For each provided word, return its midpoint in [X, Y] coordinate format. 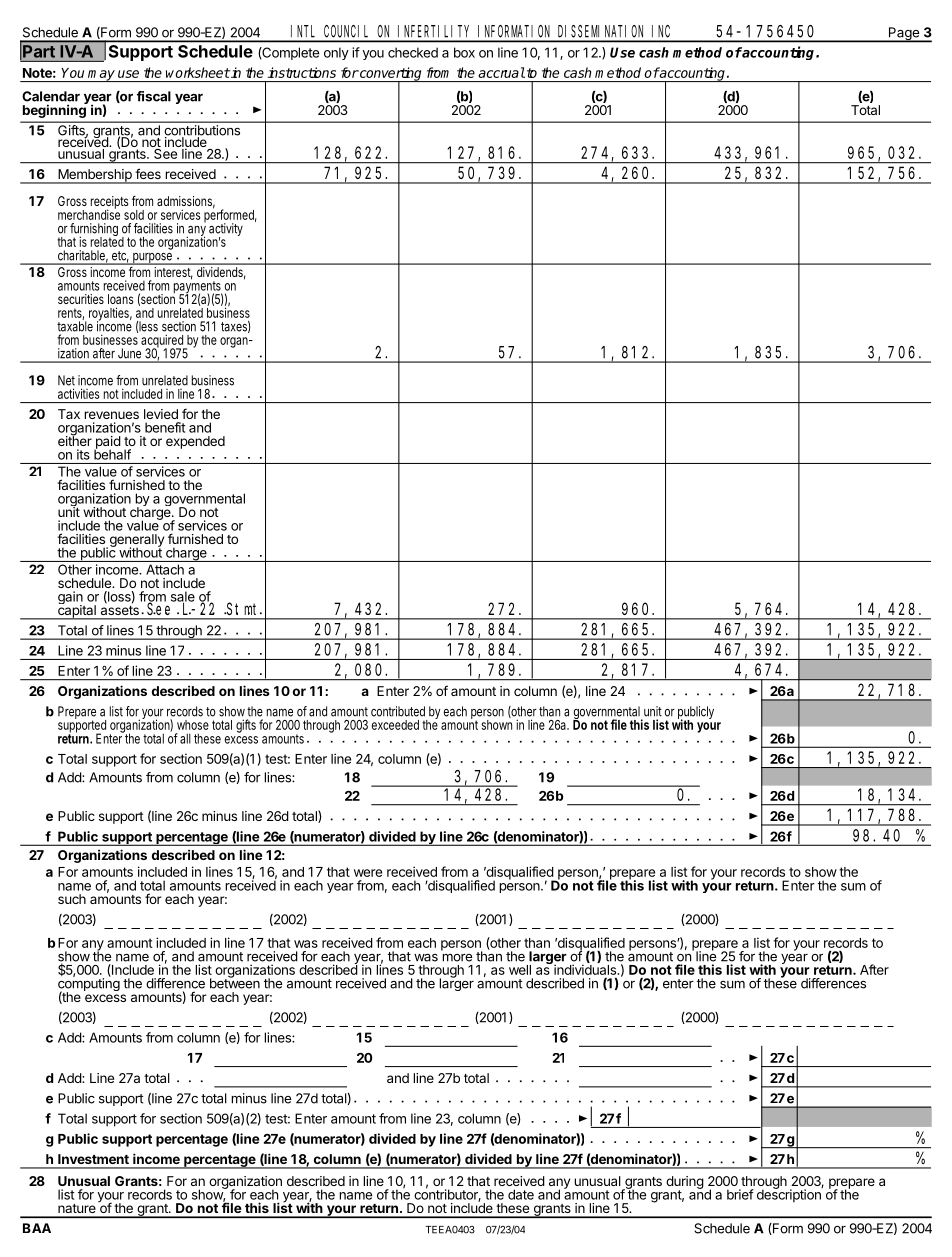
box [464, 52]
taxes [235, 327]
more [457, 957]
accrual [501, 72]
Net [66, 380]
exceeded [395, 725]
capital [76, 611]
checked [413, 52]
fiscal [154, 96]
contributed [398, 711]
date [521, 1194]
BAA [37, 1228]
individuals [586, 969]
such [72, 899]
